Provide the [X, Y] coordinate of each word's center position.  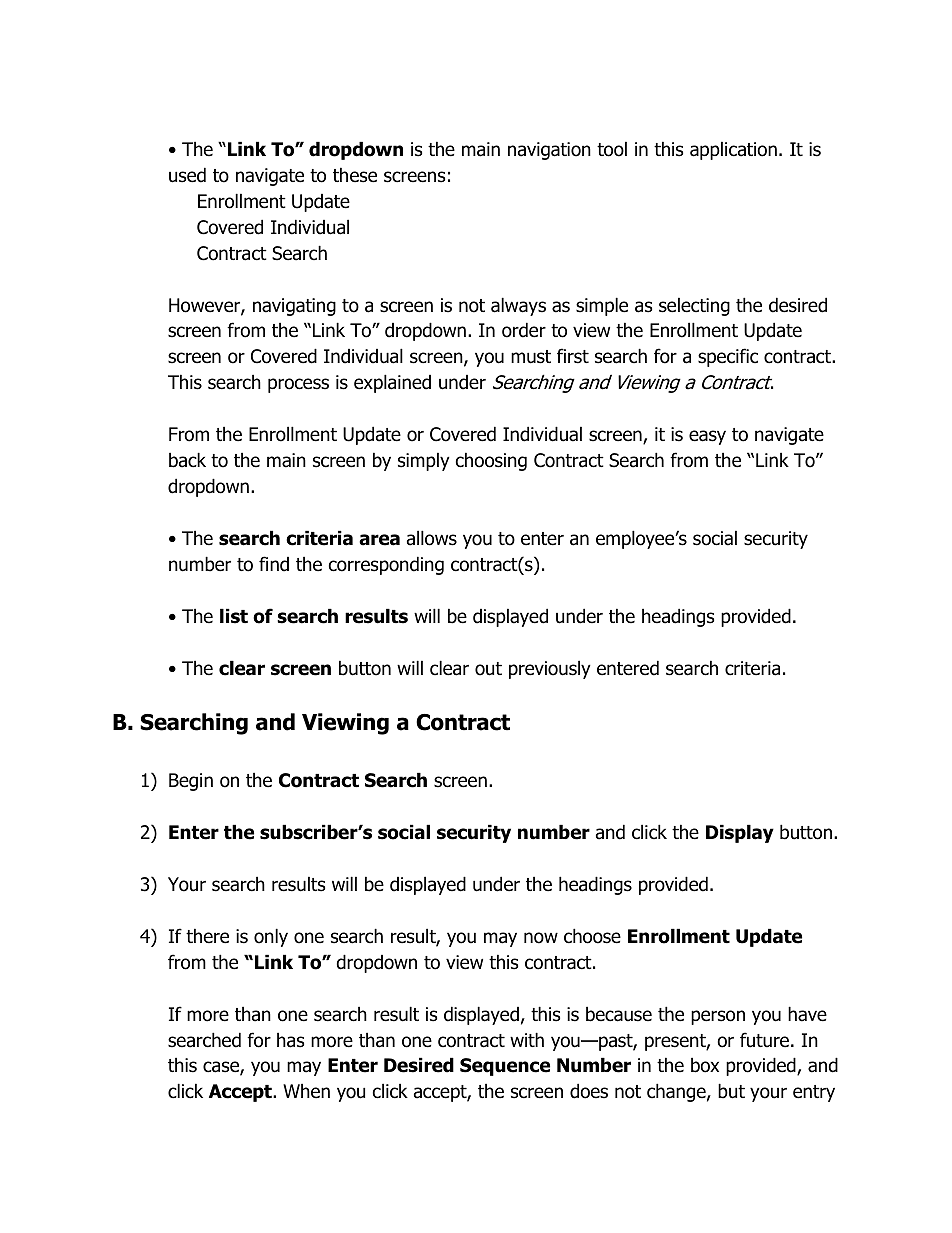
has [290, 1040]
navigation [549, 151]
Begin [191, 782]
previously [550, 669]
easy [707, 437]
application [733, 150]
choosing [491, 461]
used [187, 175]
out [488, 669]
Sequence [505, 1067]
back [187, 460]
